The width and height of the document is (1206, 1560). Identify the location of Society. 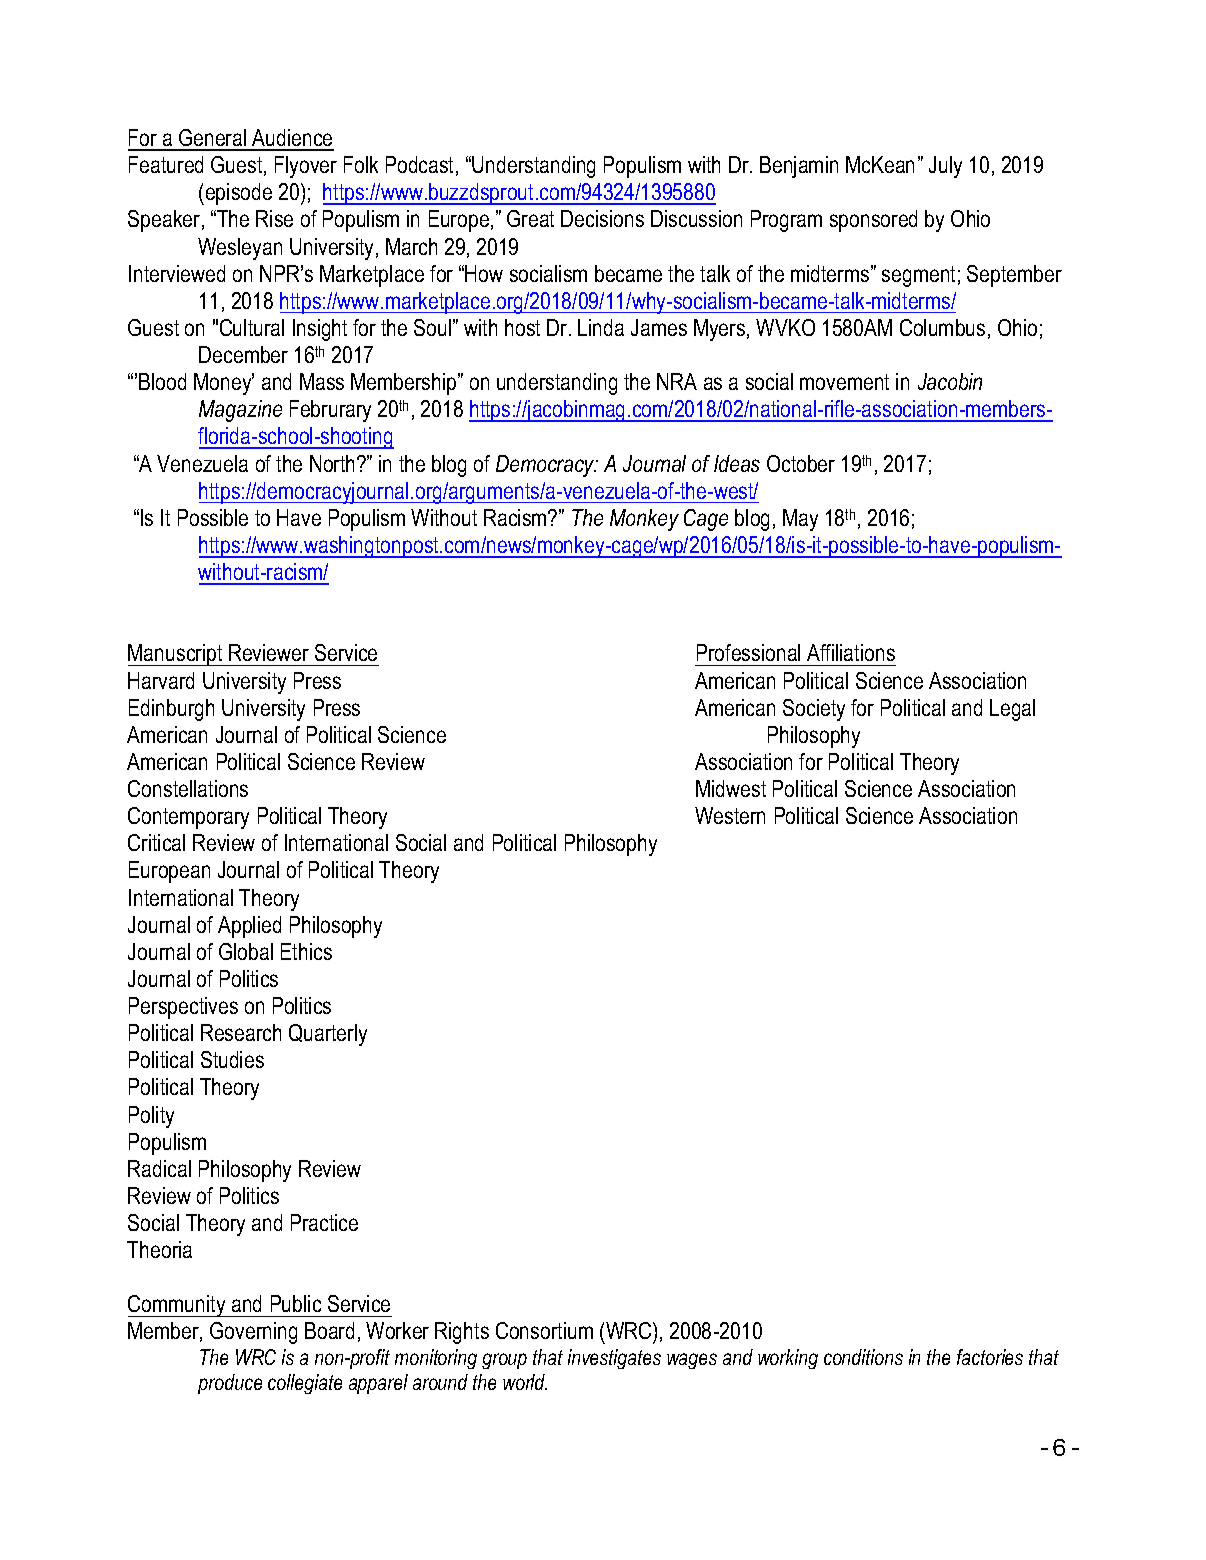
(814, 710).
